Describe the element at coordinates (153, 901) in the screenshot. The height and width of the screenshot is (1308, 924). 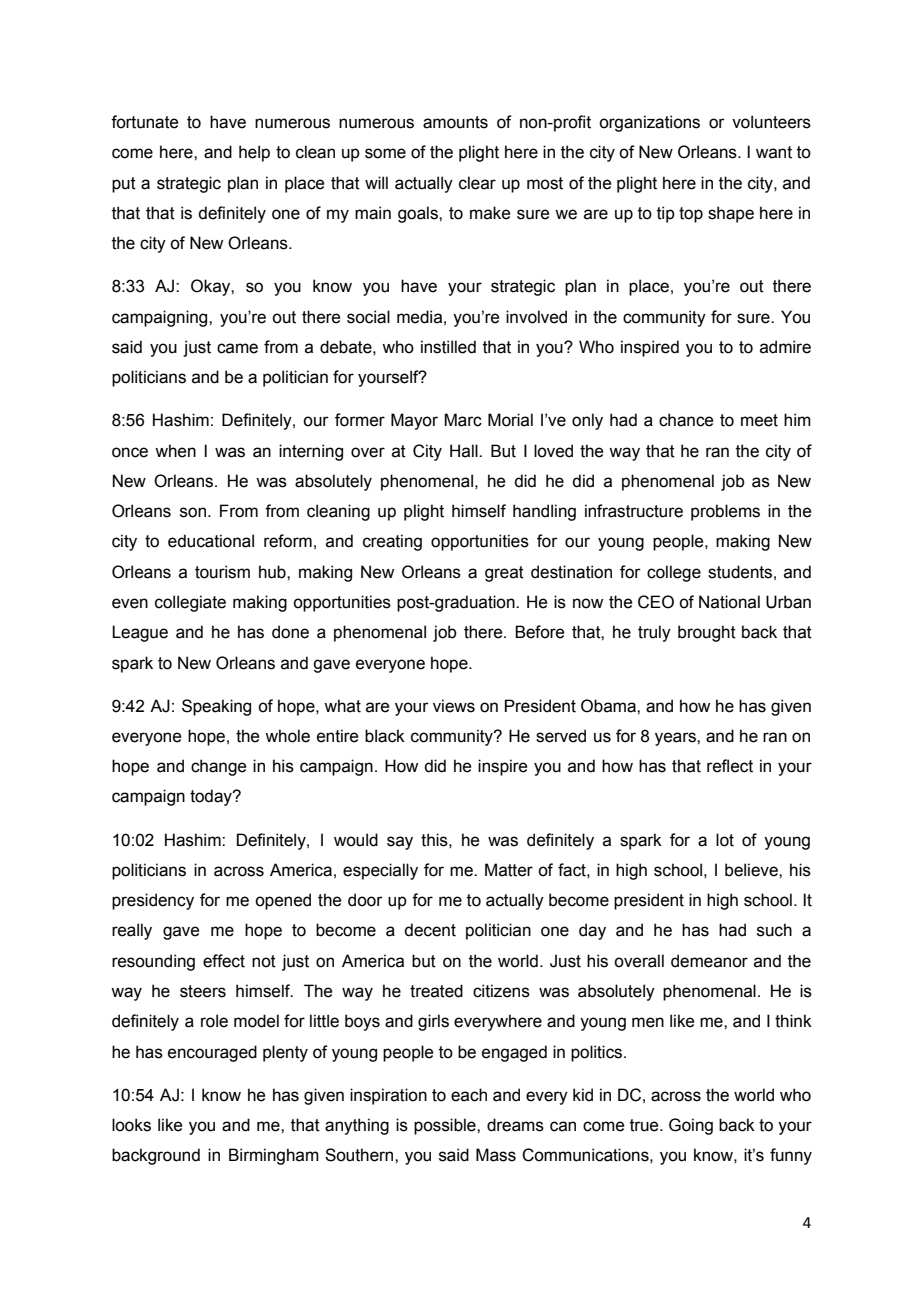
I see `presidency` at that location.
